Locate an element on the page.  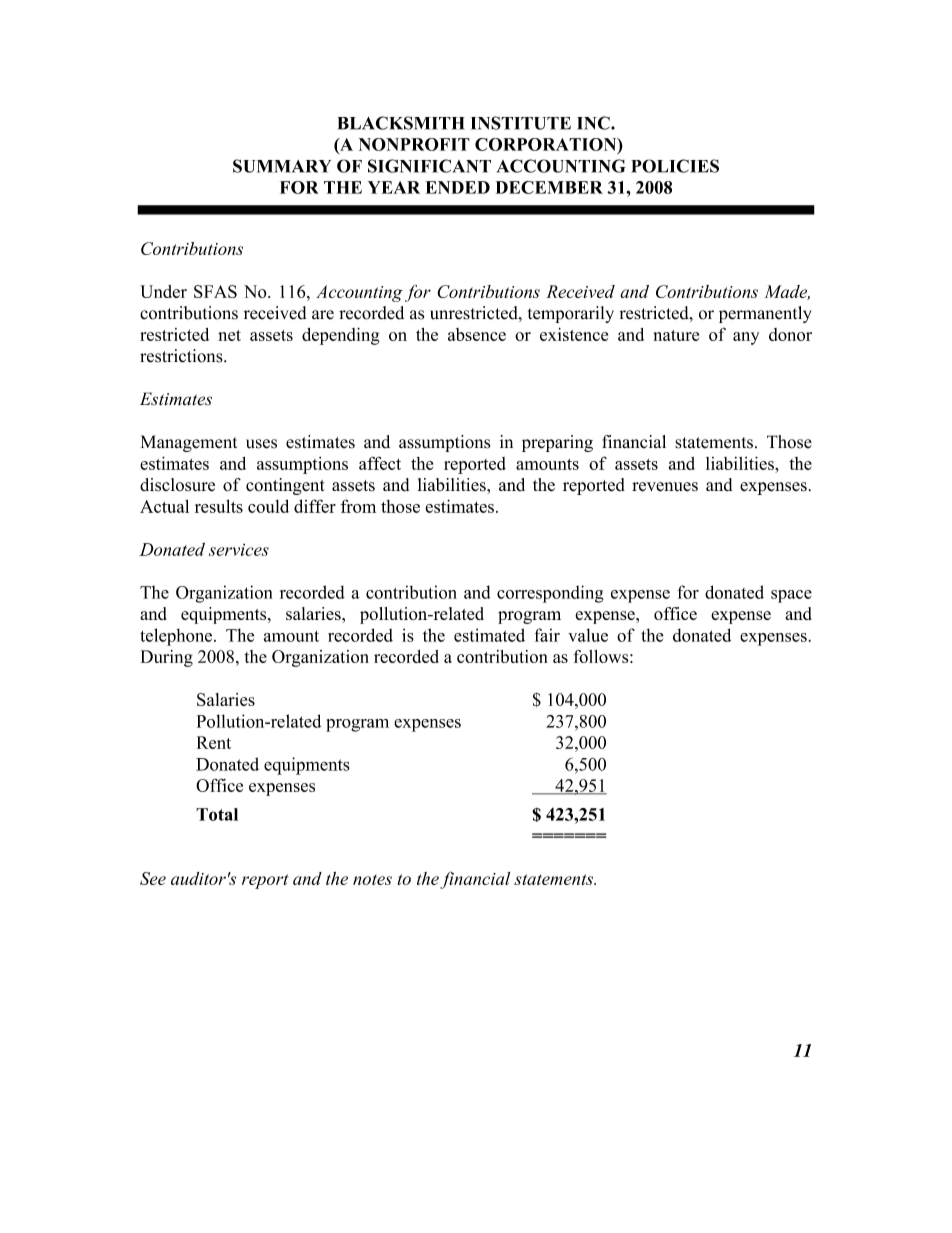
notes is located at coordinates (372, 879).
